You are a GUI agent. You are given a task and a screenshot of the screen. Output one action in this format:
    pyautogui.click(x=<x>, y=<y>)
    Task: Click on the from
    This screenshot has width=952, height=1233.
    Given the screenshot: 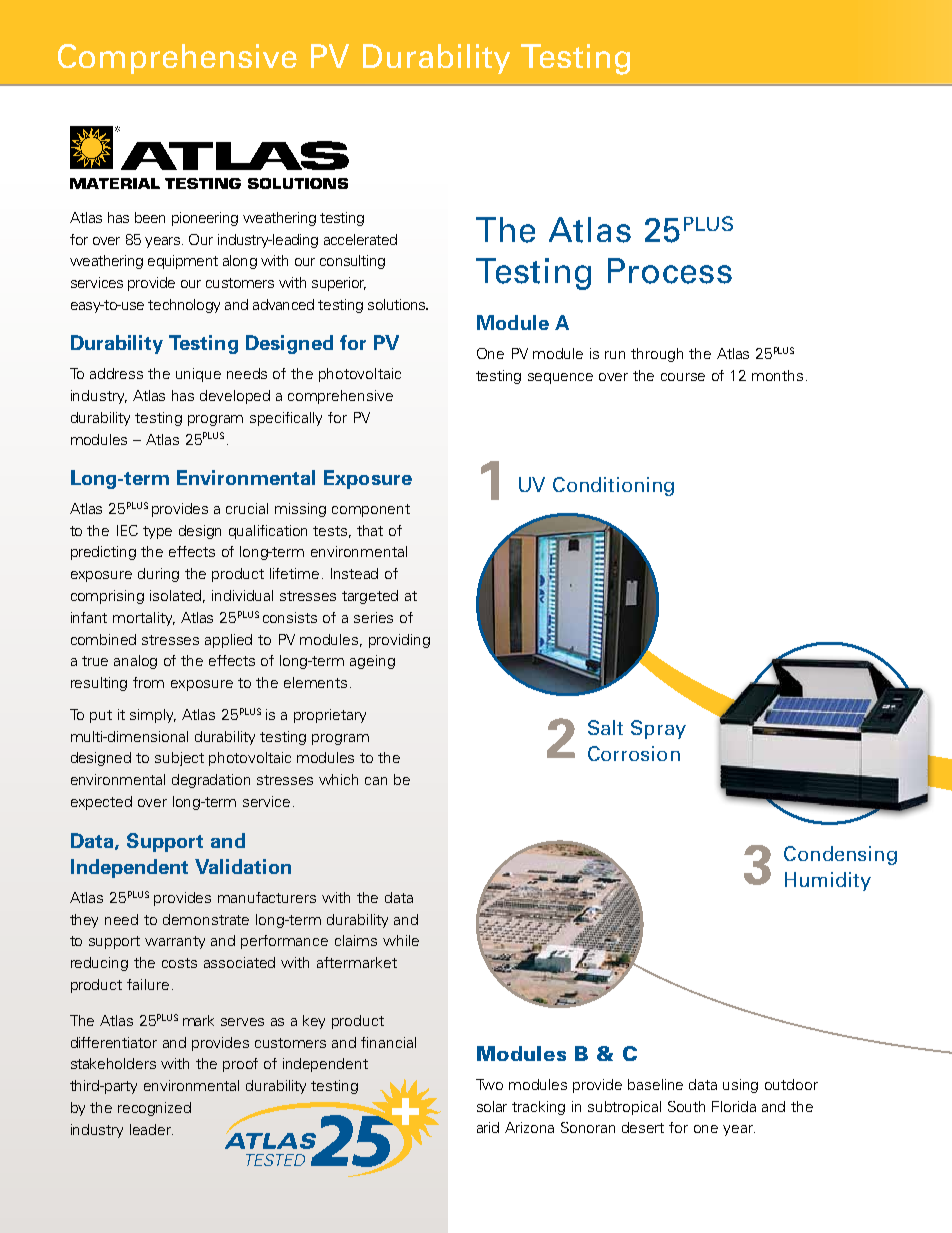 What is the action you would take?
    pyautogui.click(x=148, y=682)
